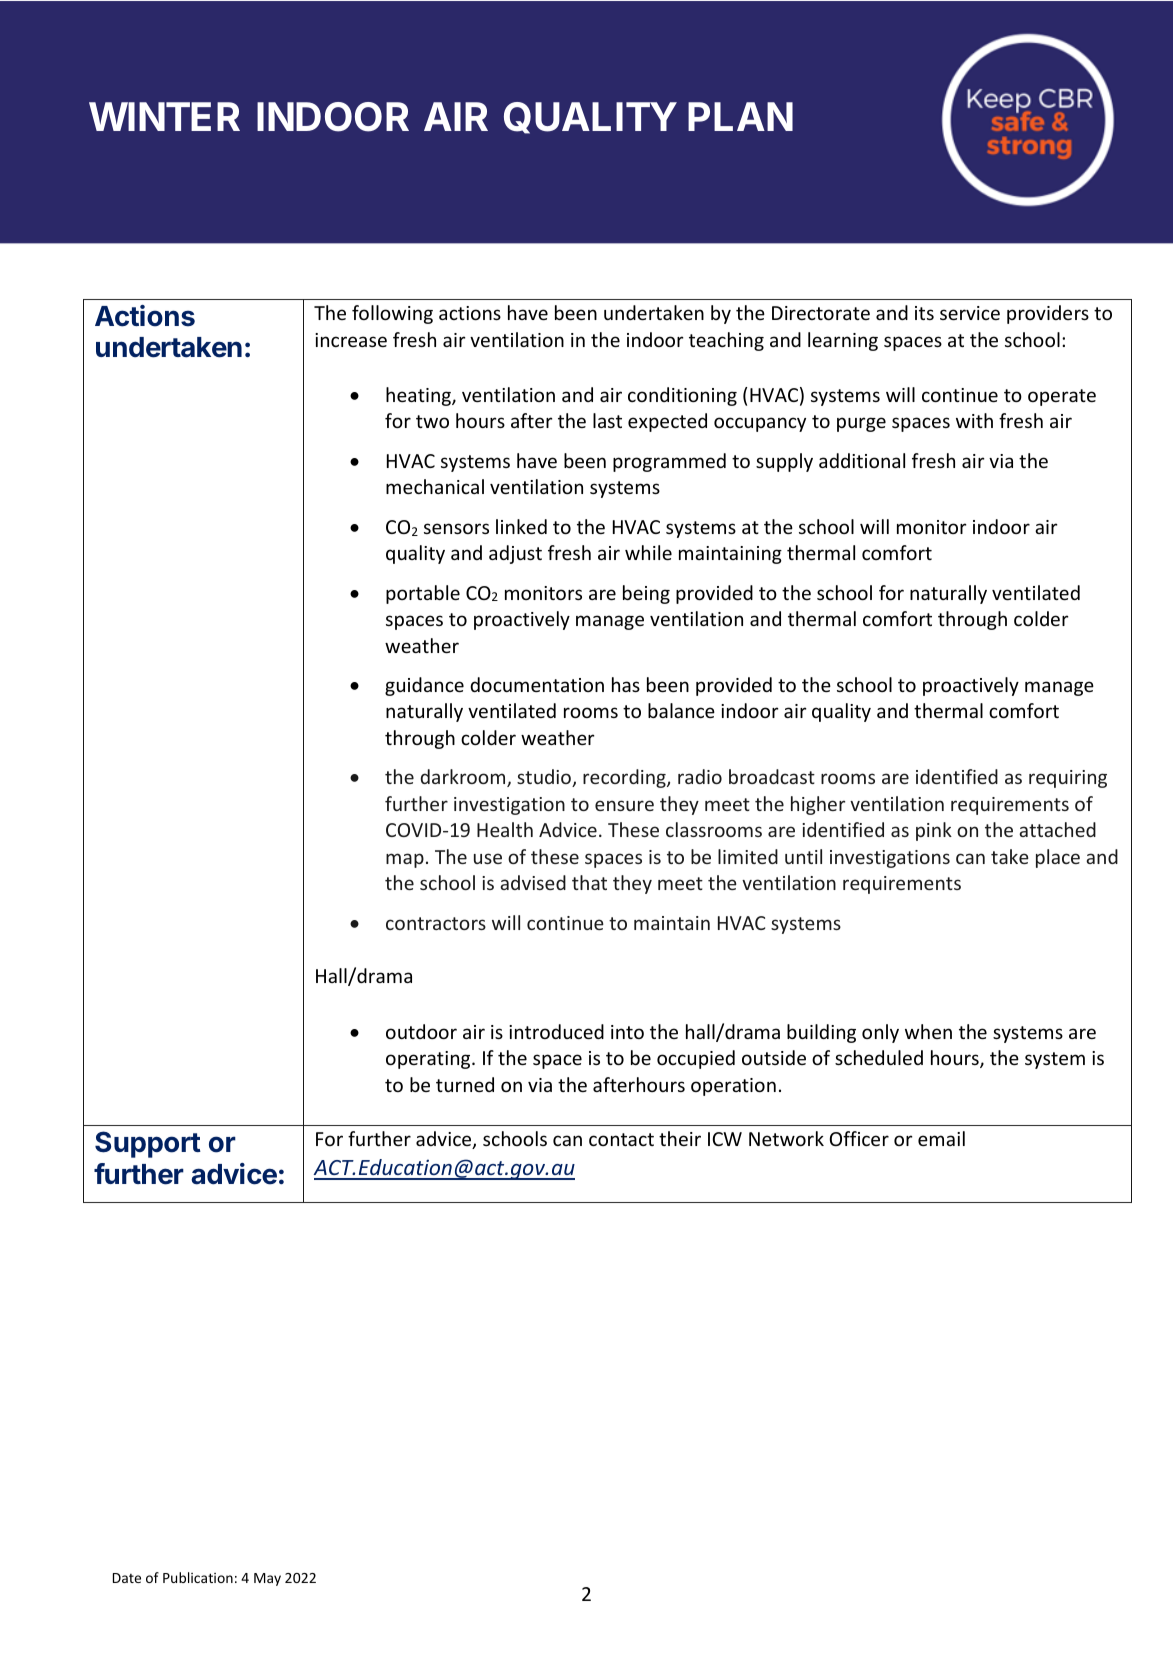 Image resolution: width=1173 pixels, height=1658 pixels. What do you see at coordinates (423, 594) in the screenshot?
I see `portable` at bounding box center [423, 594].
